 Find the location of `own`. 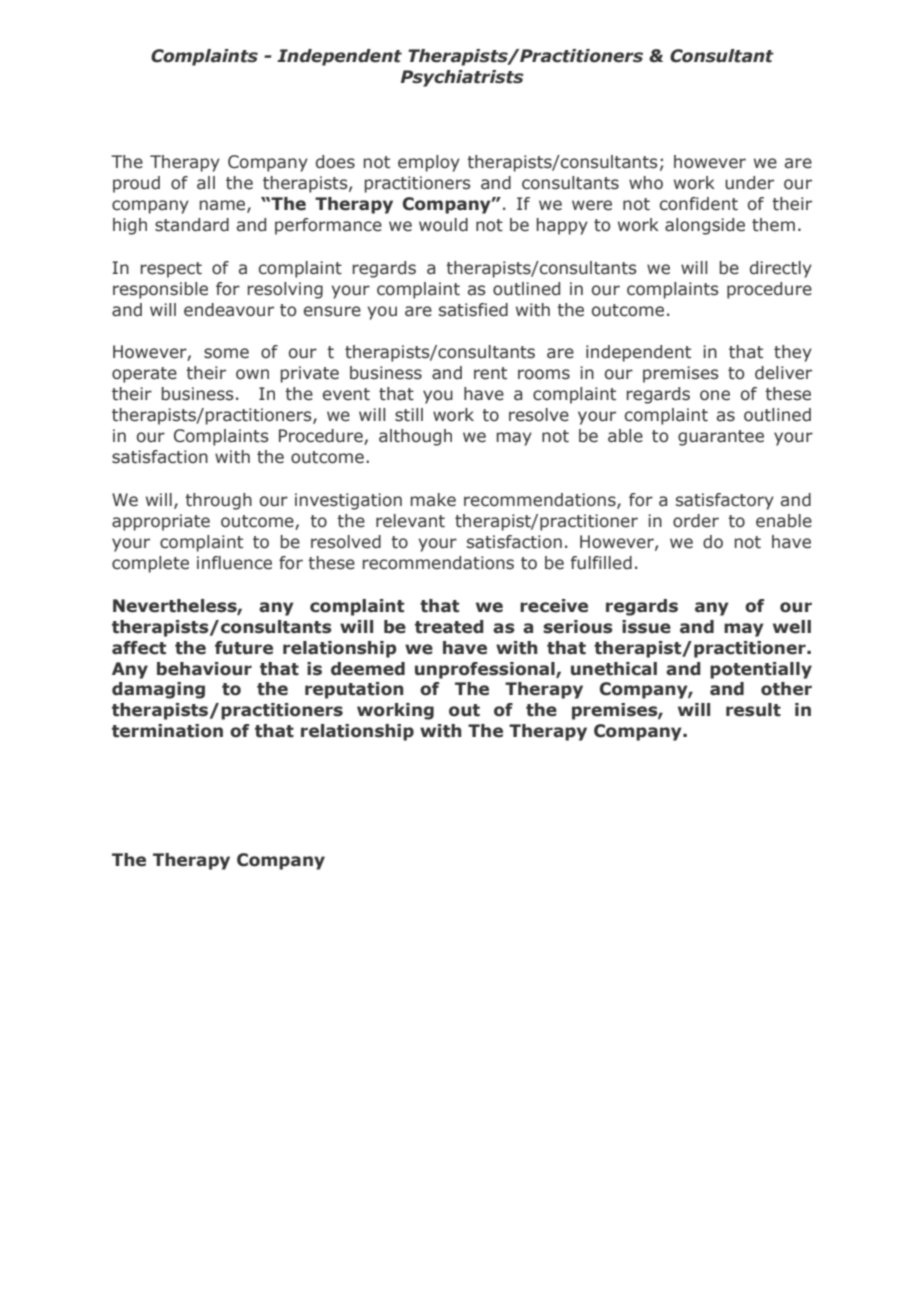

own is located at coordinates (252, 374).
